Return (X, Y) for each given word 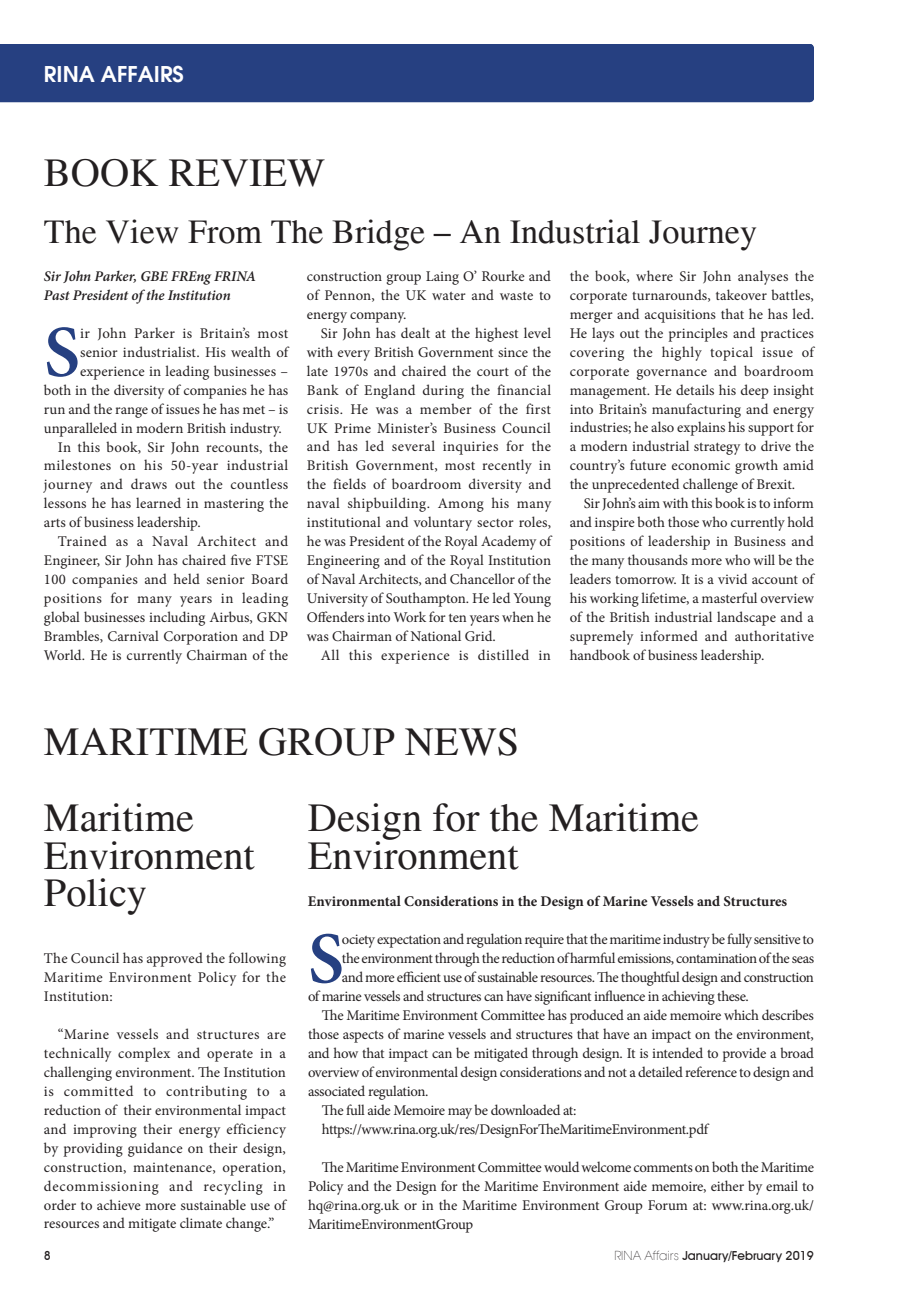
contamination (716, 958)
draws (149, 483)
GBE (154, 276)
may (460, 1113)
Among (461, 505)
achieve (119, 1204)
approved (175, 959)
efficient (419, 976)
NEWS (461, 742)
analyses (763, 277)
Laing (442, 278)
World (64, 654)
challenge (710, 485)
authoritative (774, 635)
